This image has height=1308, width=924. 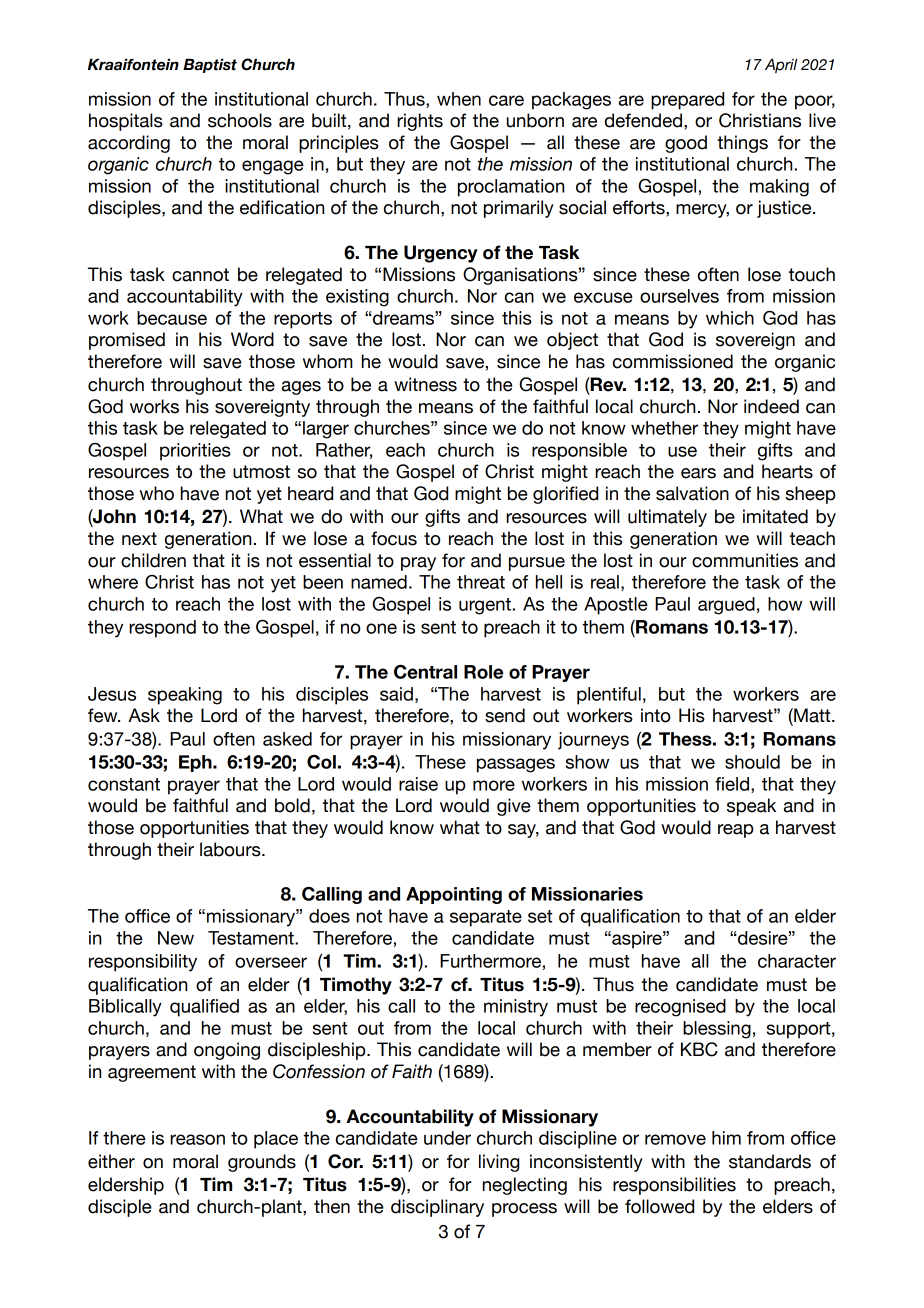 I want to click on respond, so click(x=162, y=629).
